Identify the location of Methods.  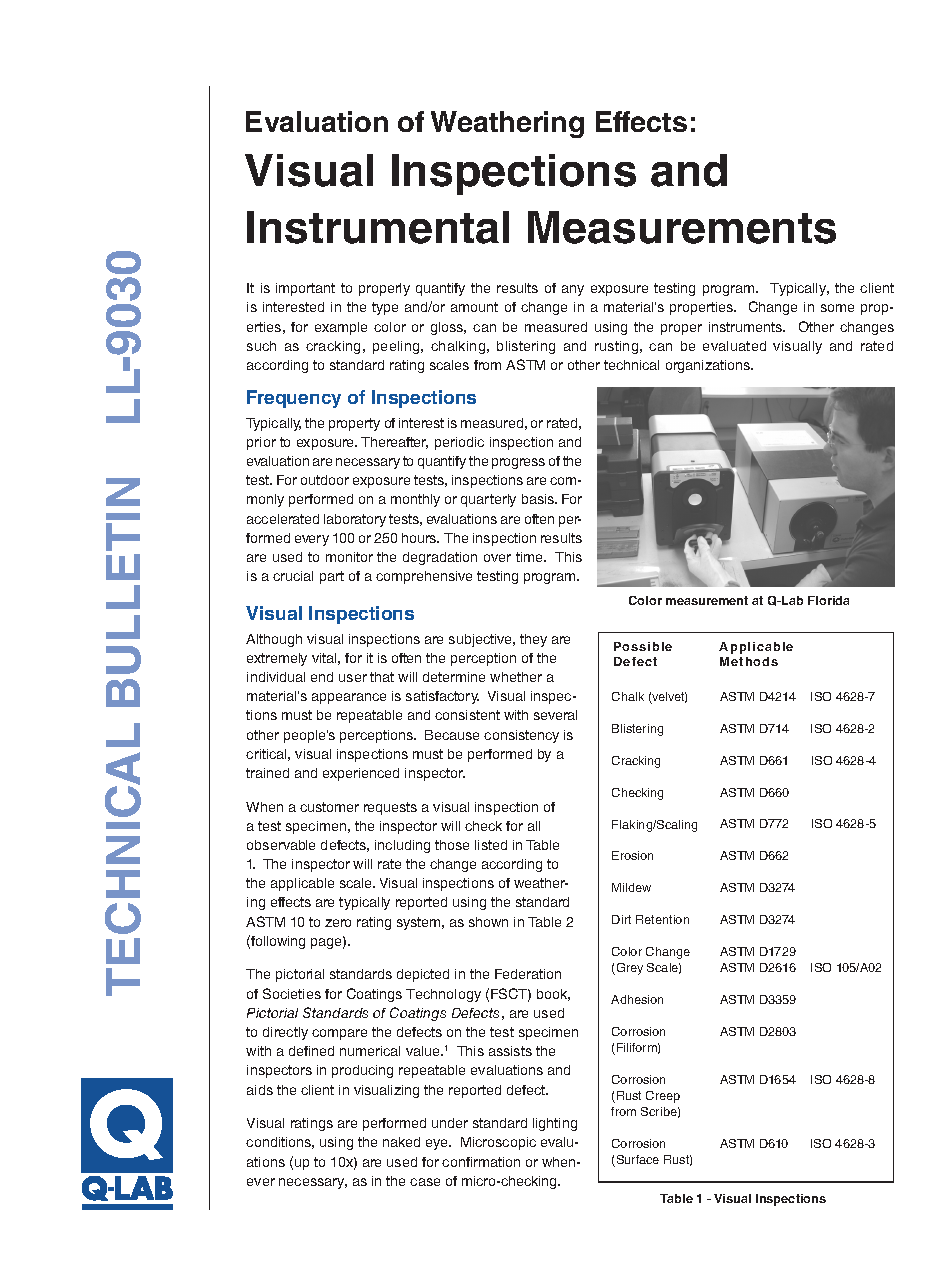
(749, 661).
